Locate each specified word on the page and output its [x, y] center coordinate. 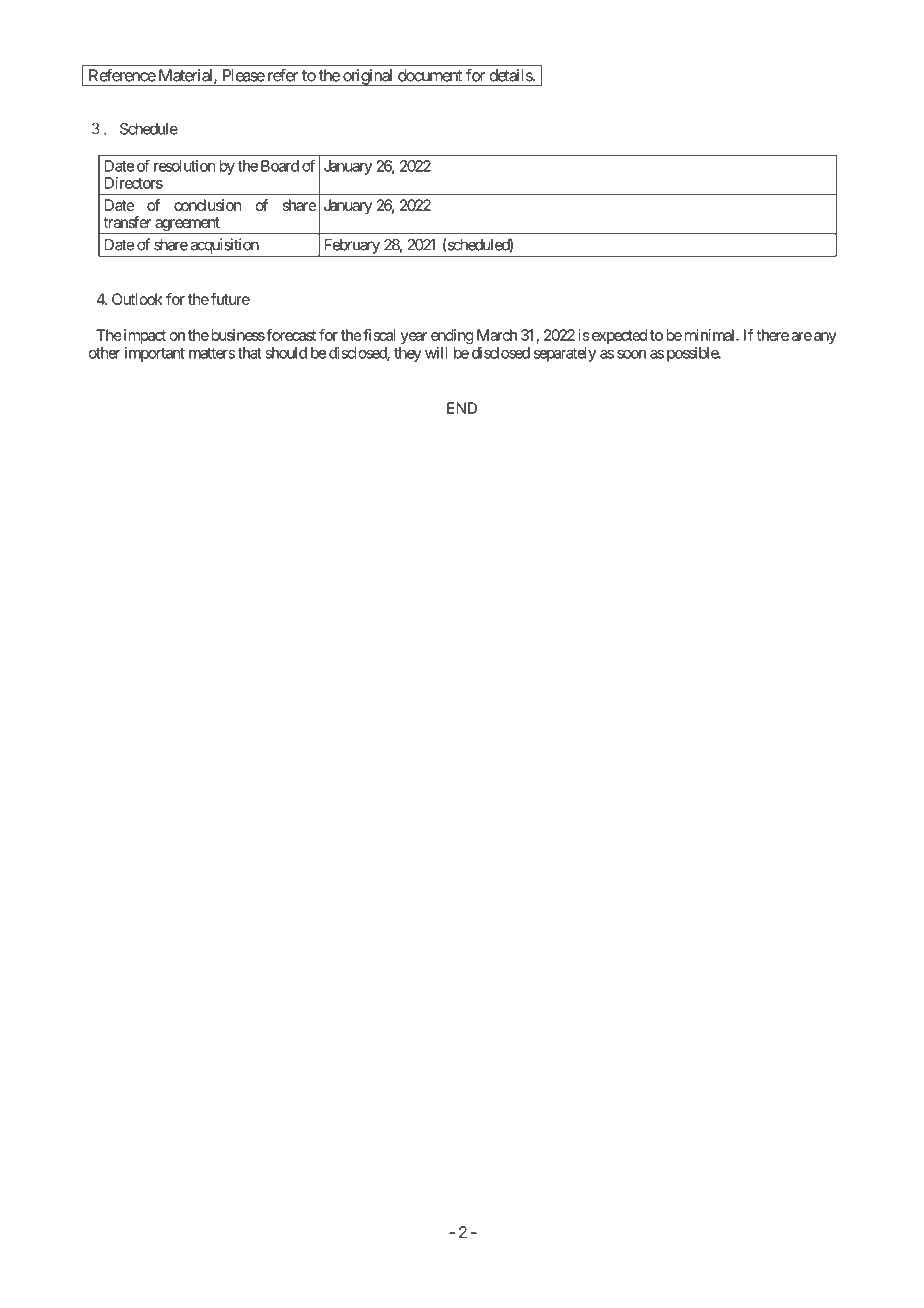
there [772, 335]
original [368, 77]
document [430, 75]
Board [280, 166]
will [436, 353]
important [155, 354]
